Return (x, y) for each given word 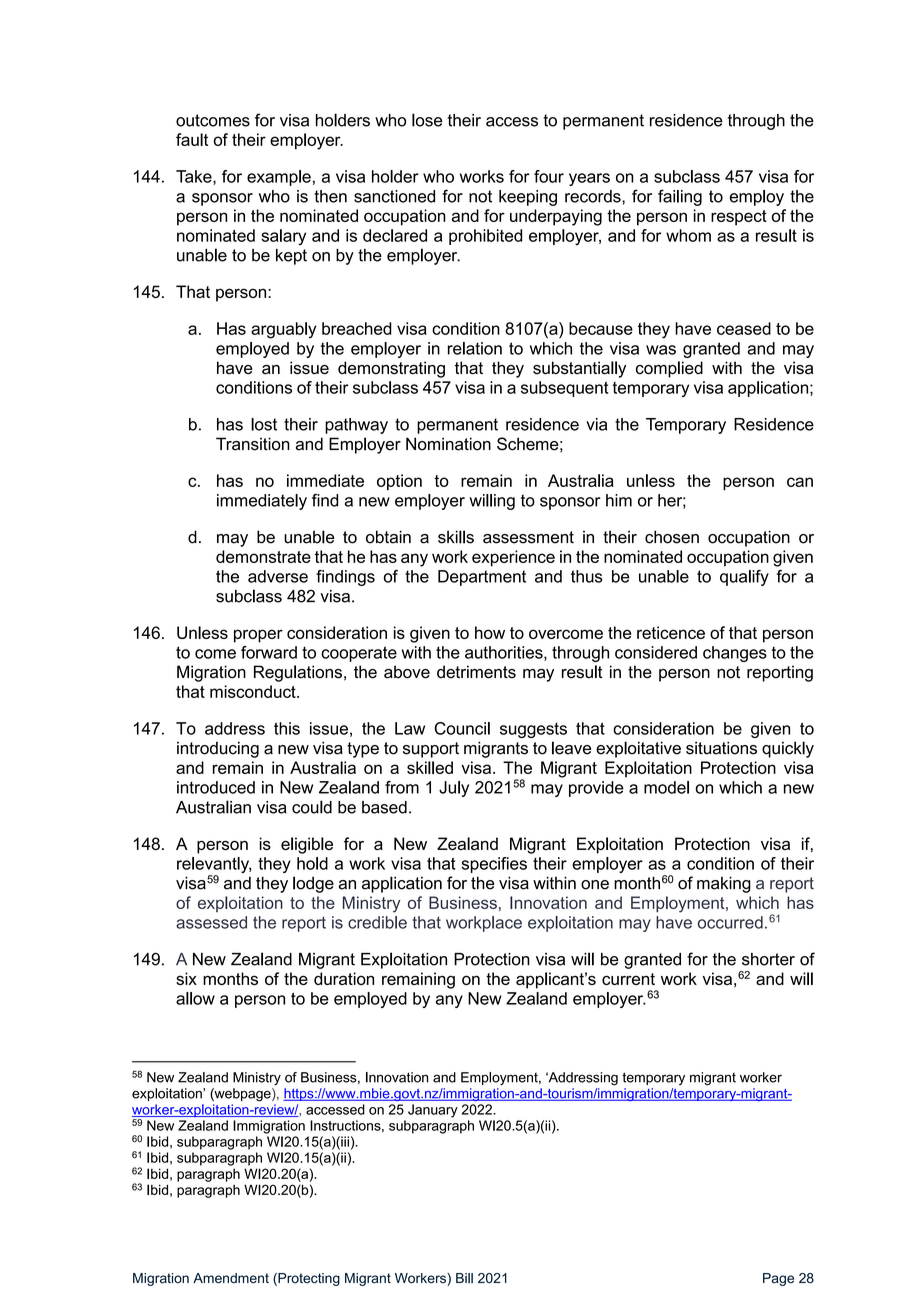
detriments (476, 672)
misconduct (254, 691)
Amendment (231, 1278)
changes (735, 654)
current (628, 979)
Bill (464, 1278)
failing (680, 197)
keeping (528, 198)
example (279, 178)
